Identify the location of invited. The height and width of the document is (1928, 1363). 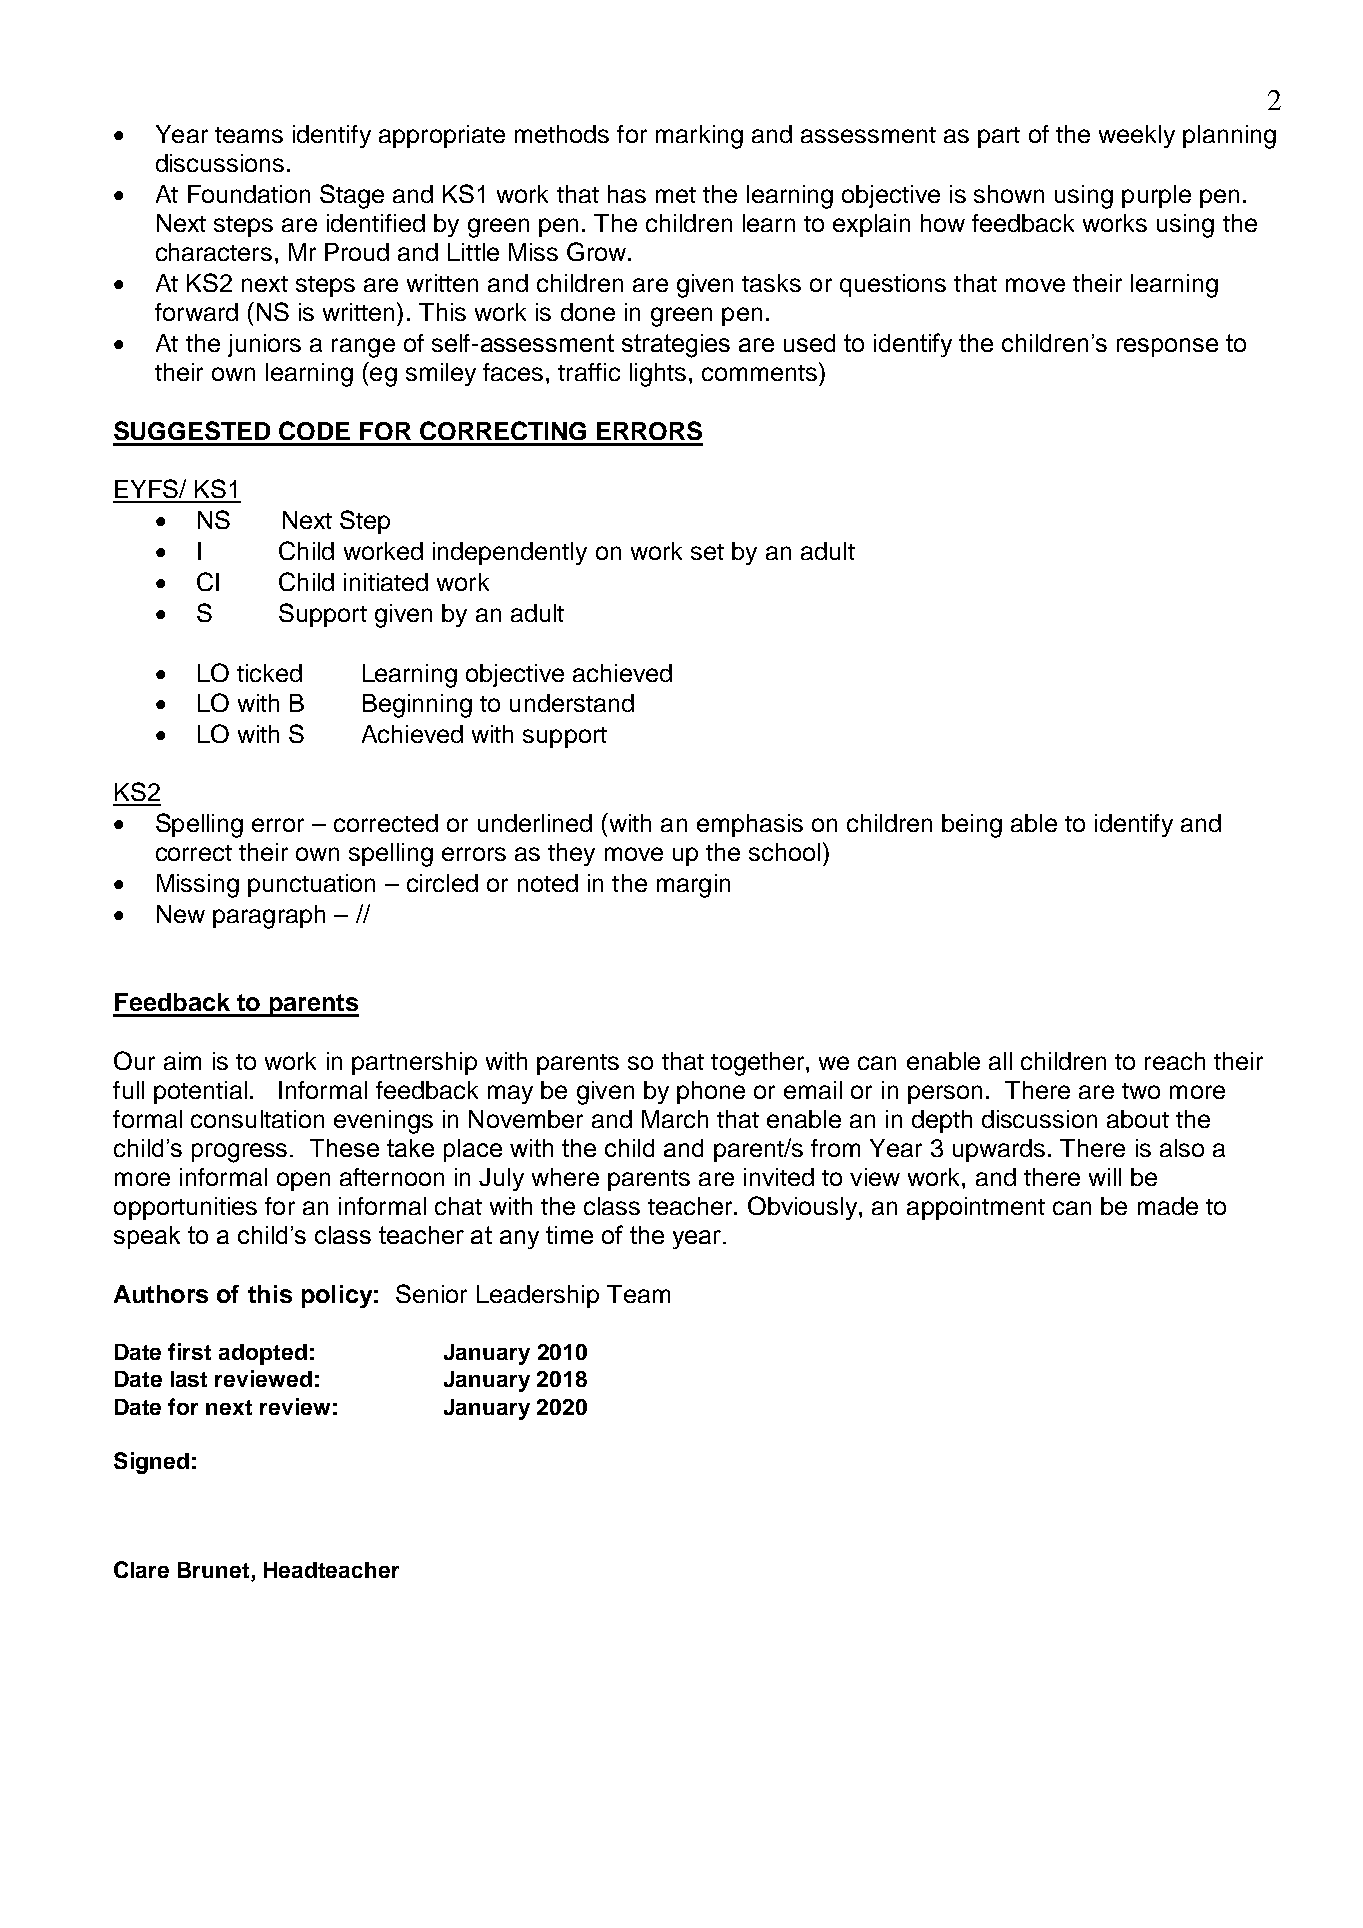
(779, 1177).
